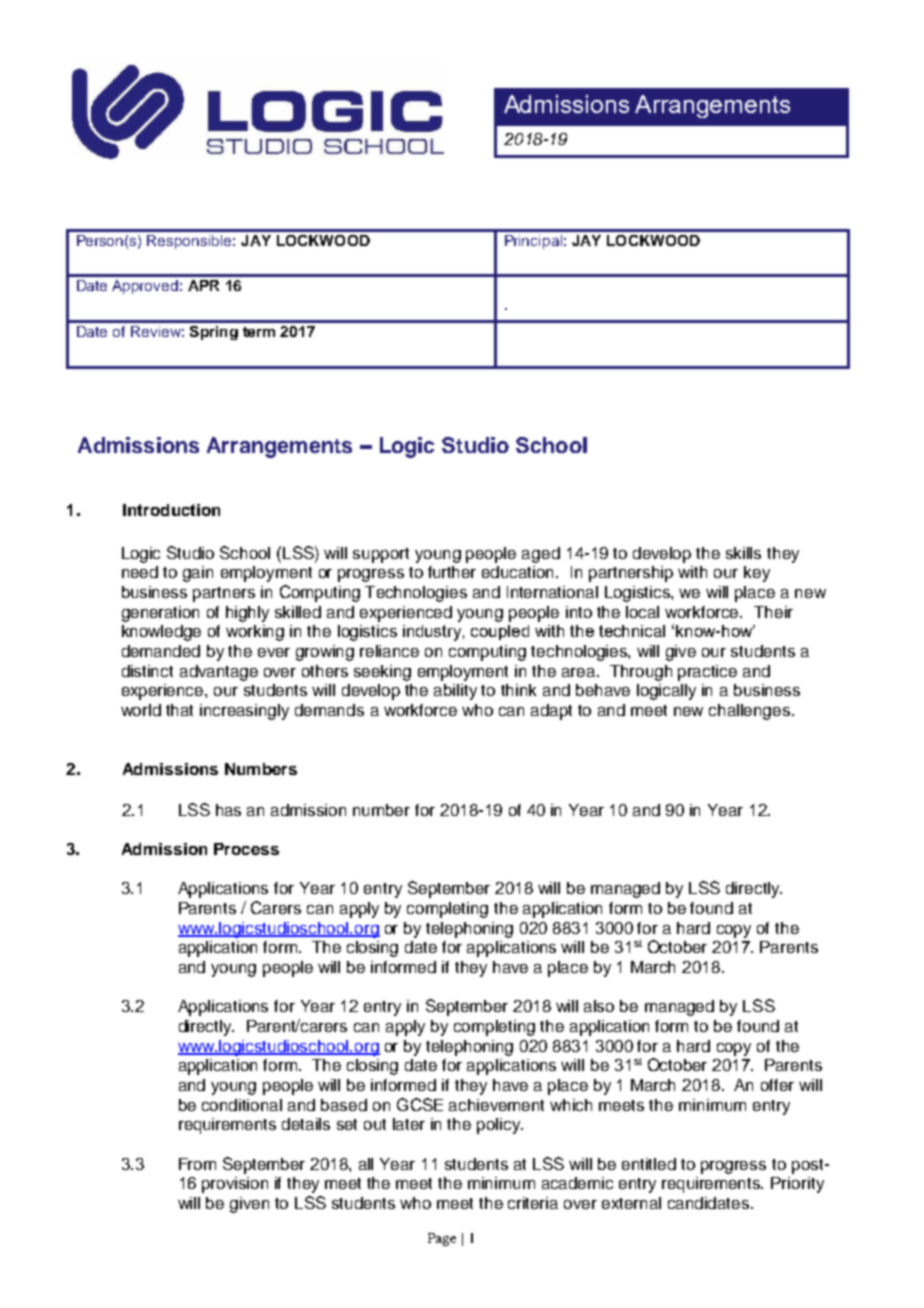 This page has width=924, height=1308. I want to click on achievement, so click(496, 1105).
